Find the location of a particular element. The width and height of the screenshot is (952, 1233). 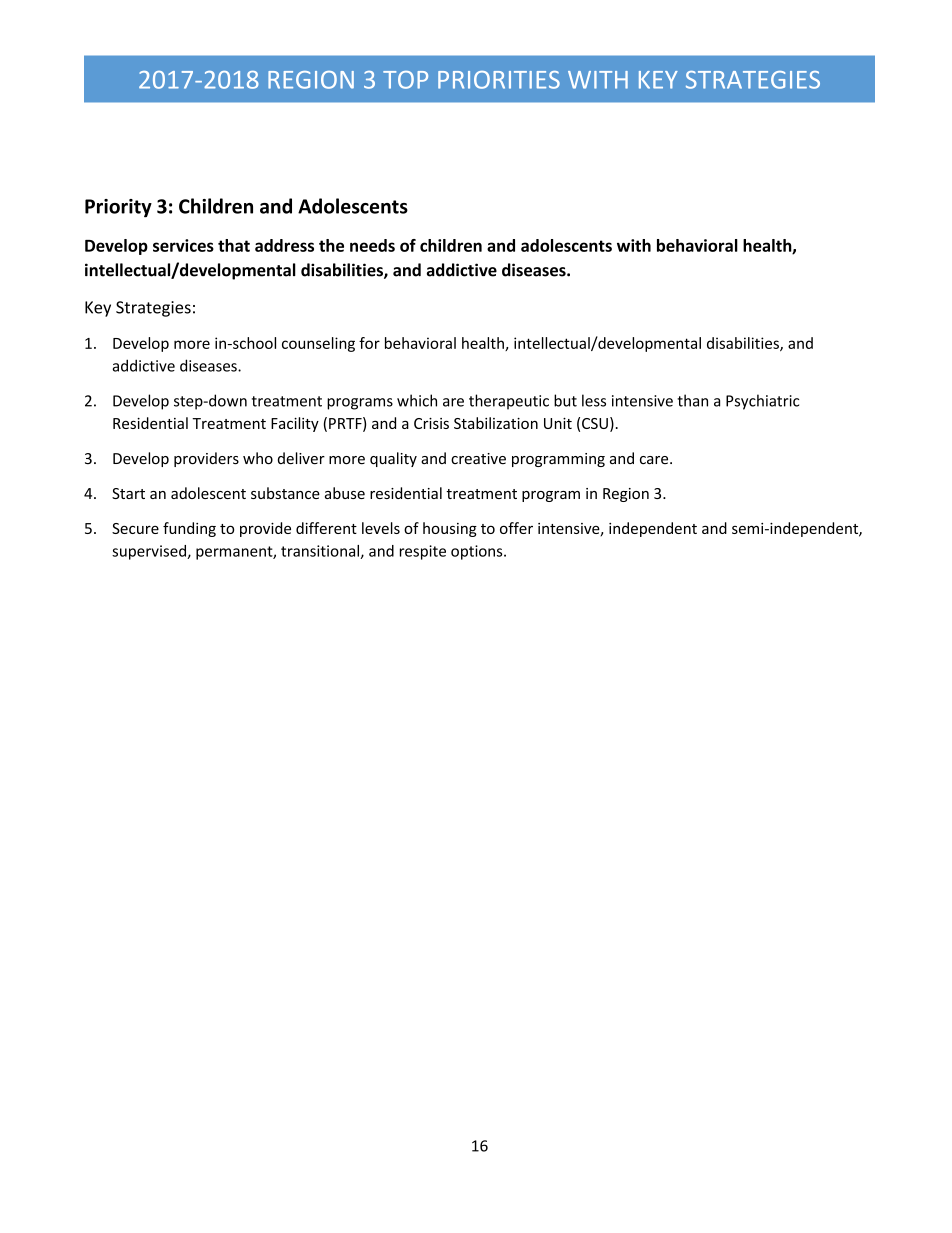

address is located at coordinates (284, 245).
